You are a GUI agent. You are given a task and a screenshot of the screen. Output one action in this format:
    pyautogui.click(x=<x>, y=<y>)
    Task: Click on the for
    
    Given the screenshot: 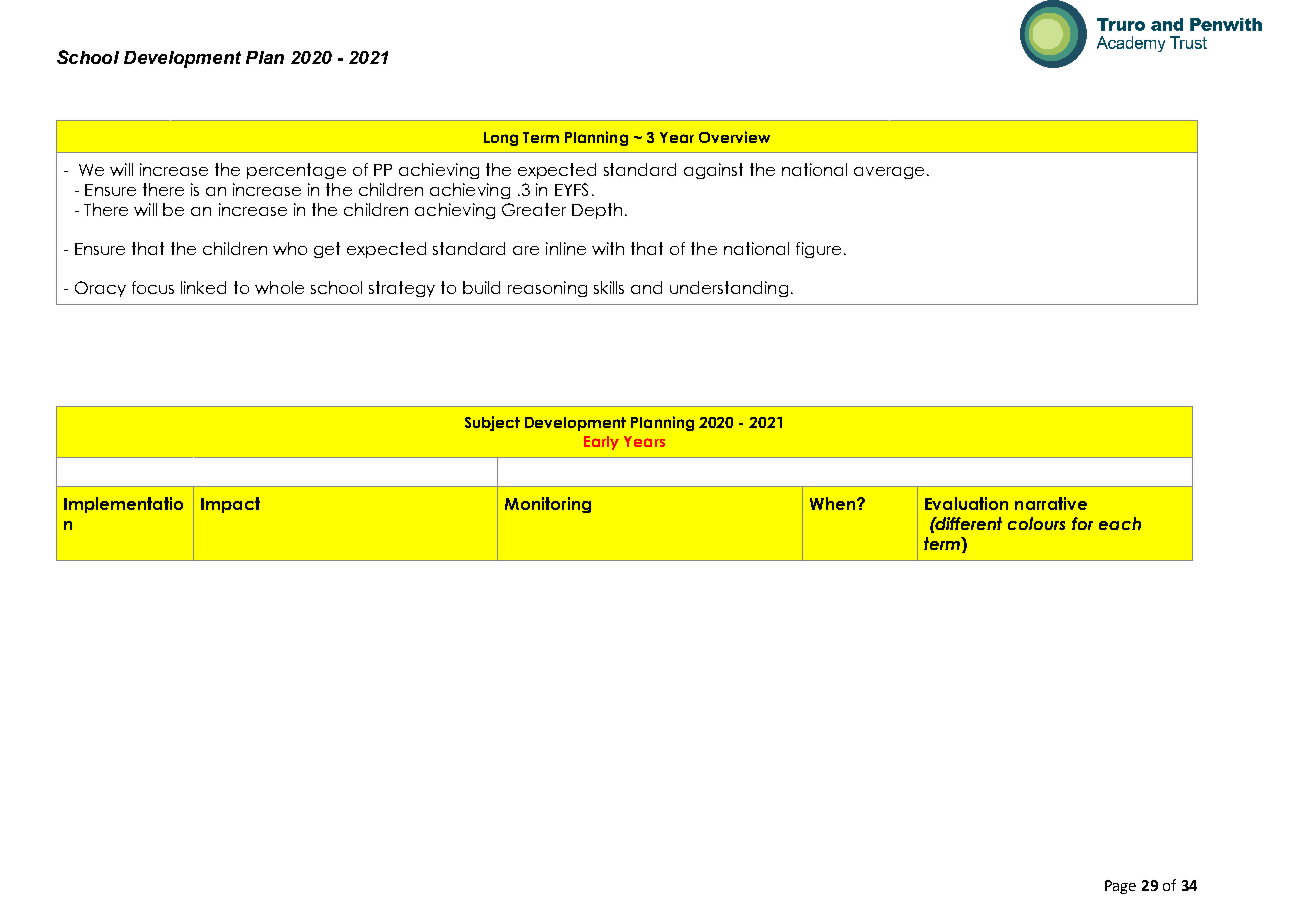 What is the action you would take?
    pyautogui.click(x=1082, y=523)
